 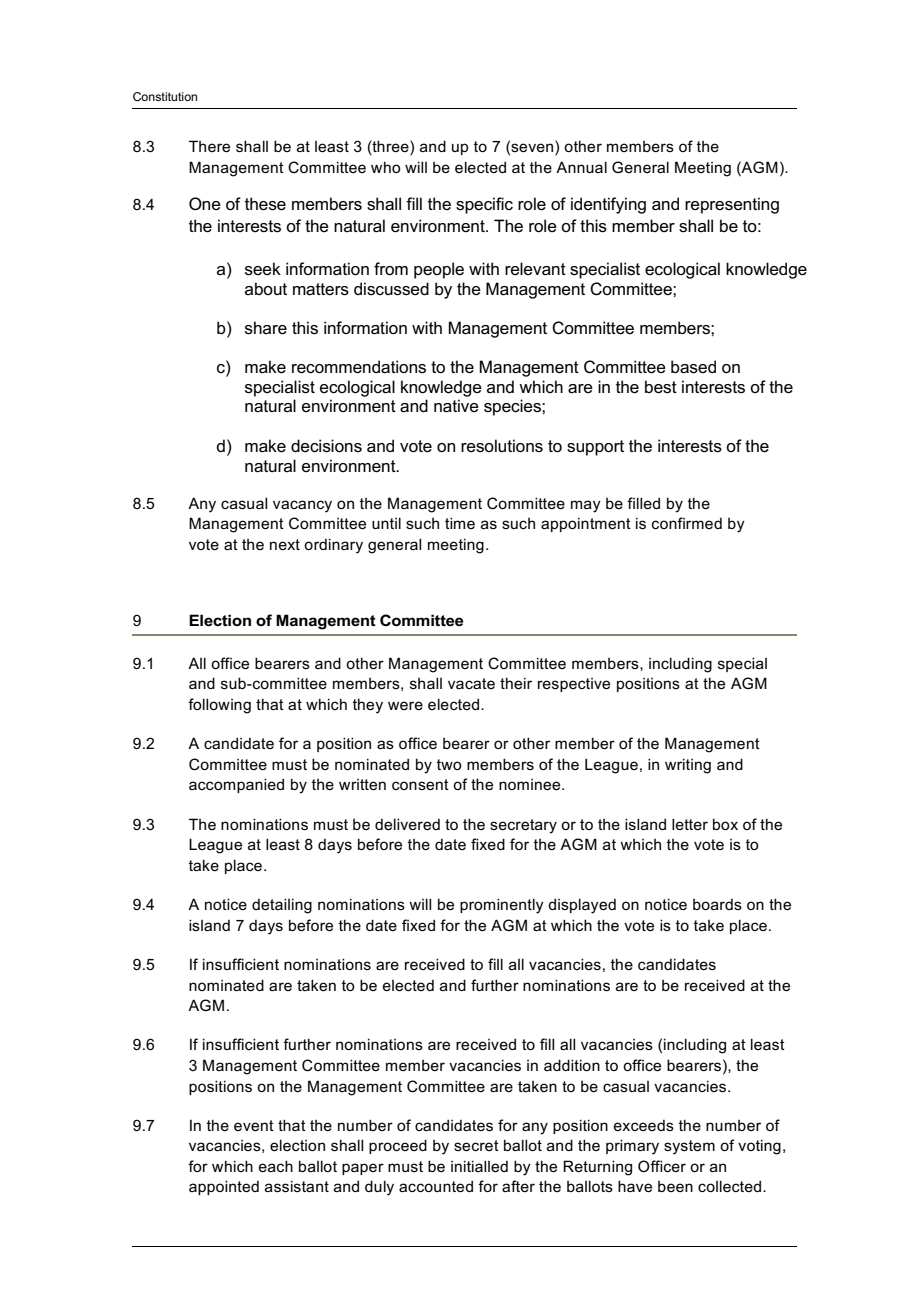 I want to click on There, so click(x=209, y=146).
